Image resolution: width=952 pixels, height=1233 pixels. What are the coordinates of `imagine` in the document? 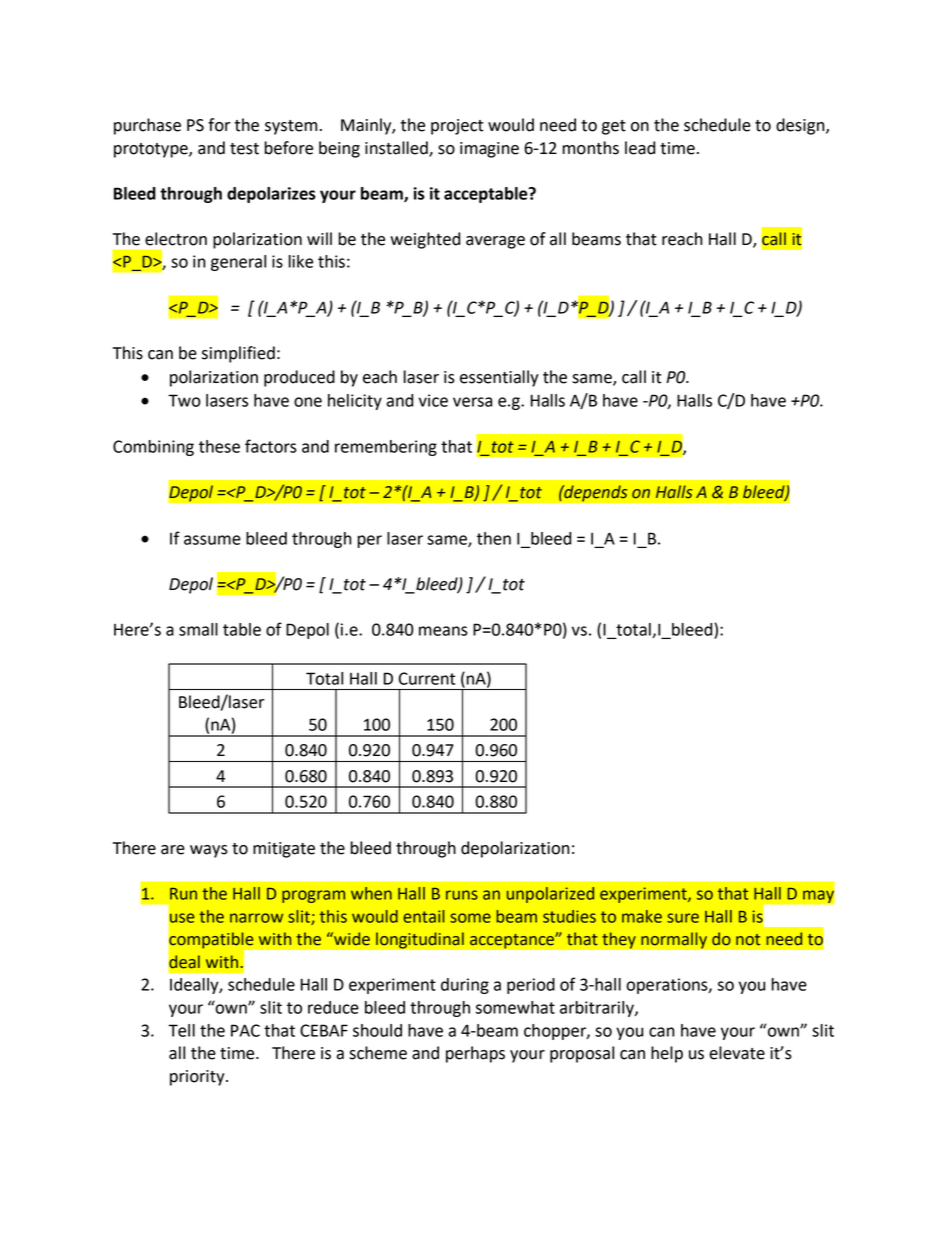 It's located at (489, 150).
